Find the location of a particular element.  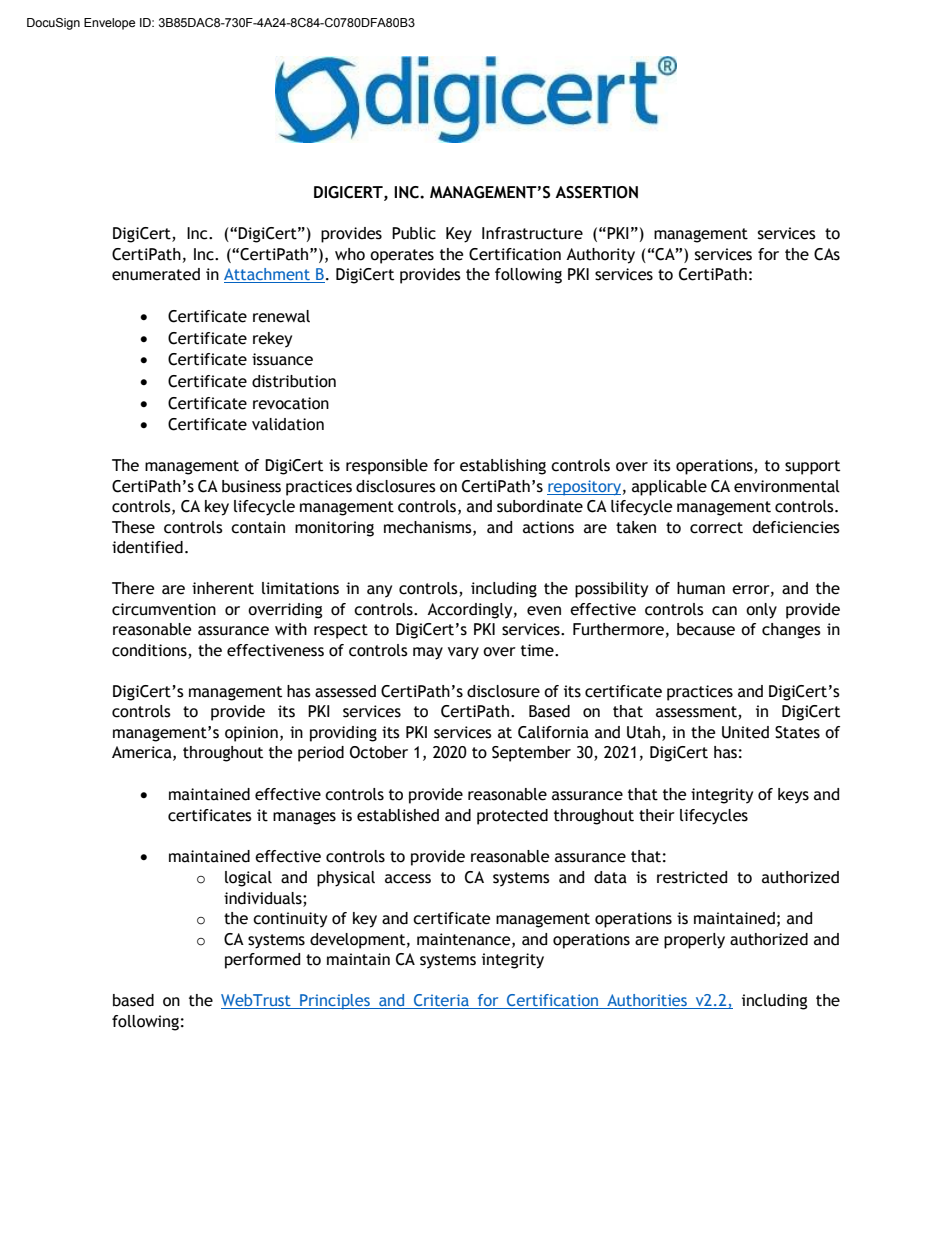

September is located at coordinates (531, 754).
